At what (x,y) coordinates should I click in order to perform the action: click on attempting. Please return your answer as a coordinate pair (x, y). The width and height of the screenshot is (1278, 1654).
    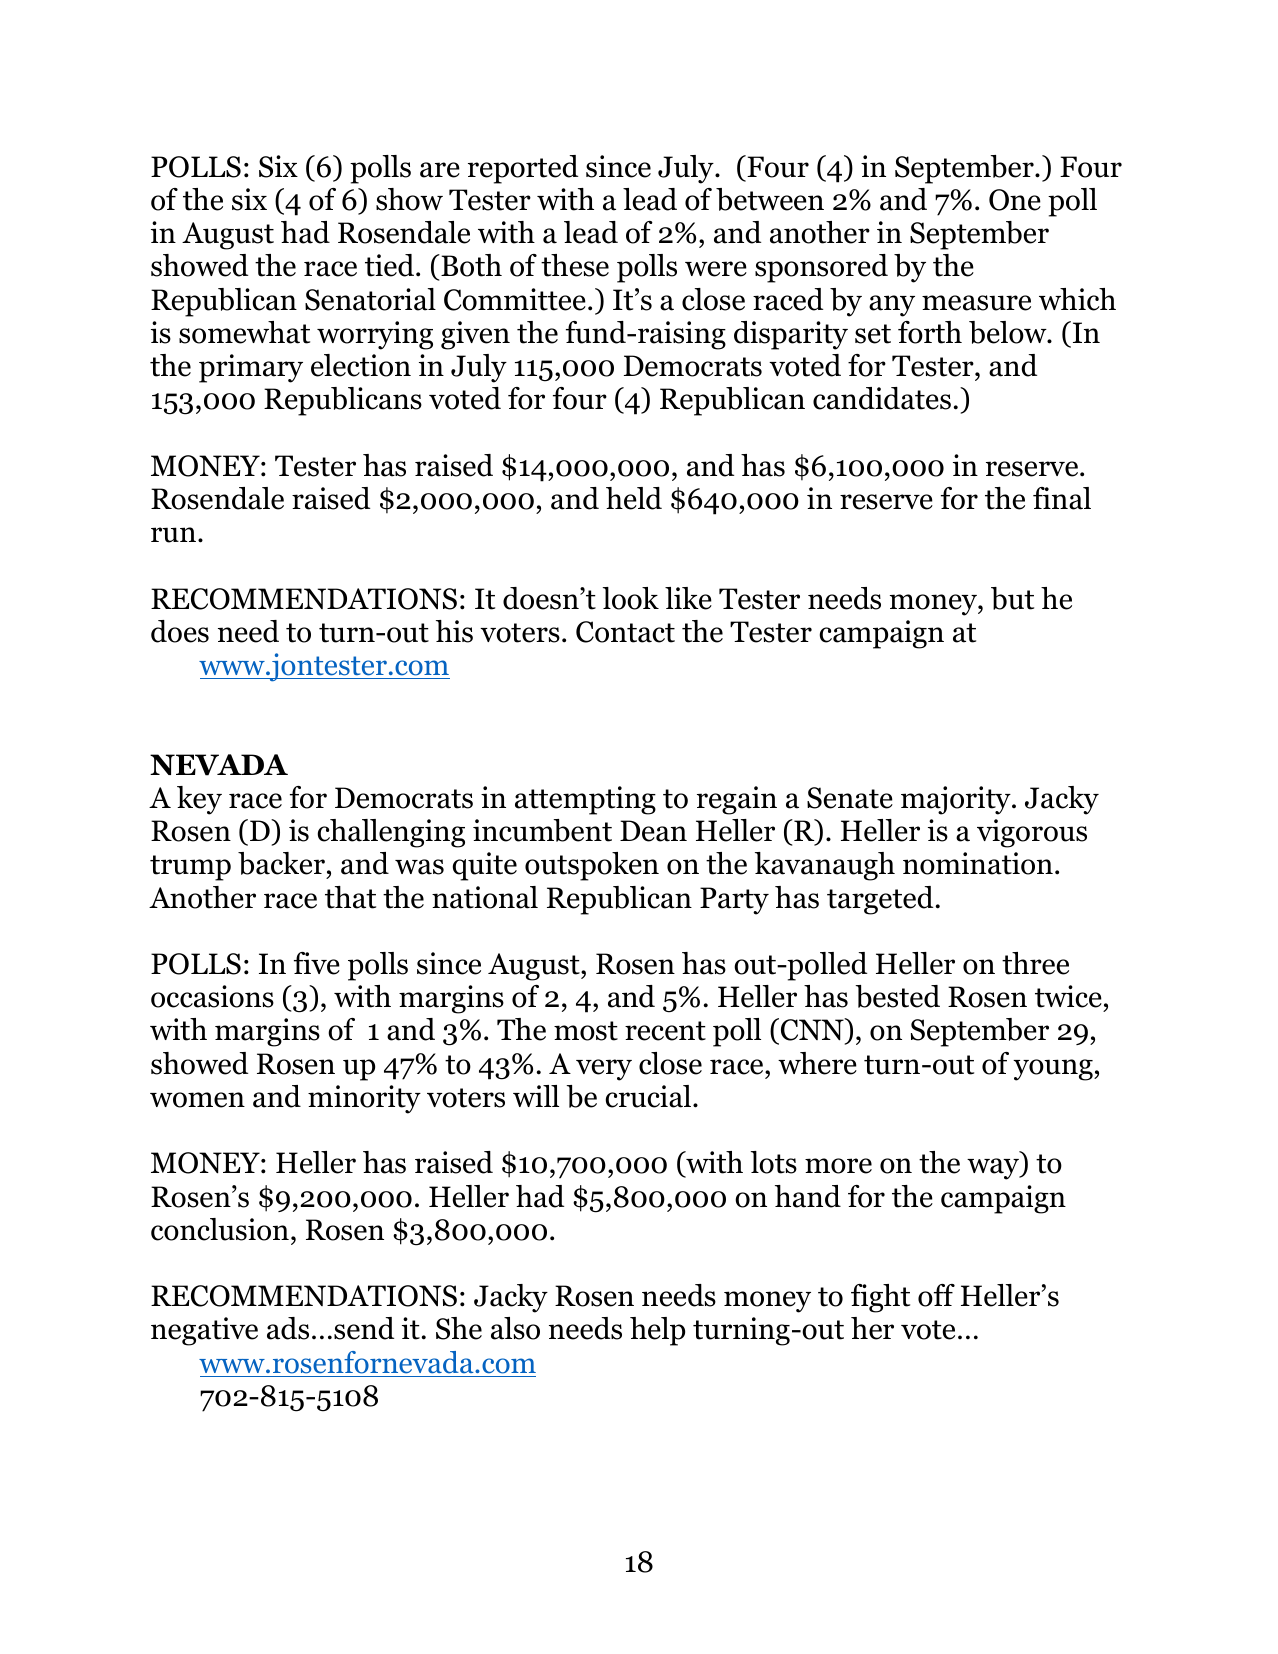
    Looking at the image, I should click on (585, 800).
